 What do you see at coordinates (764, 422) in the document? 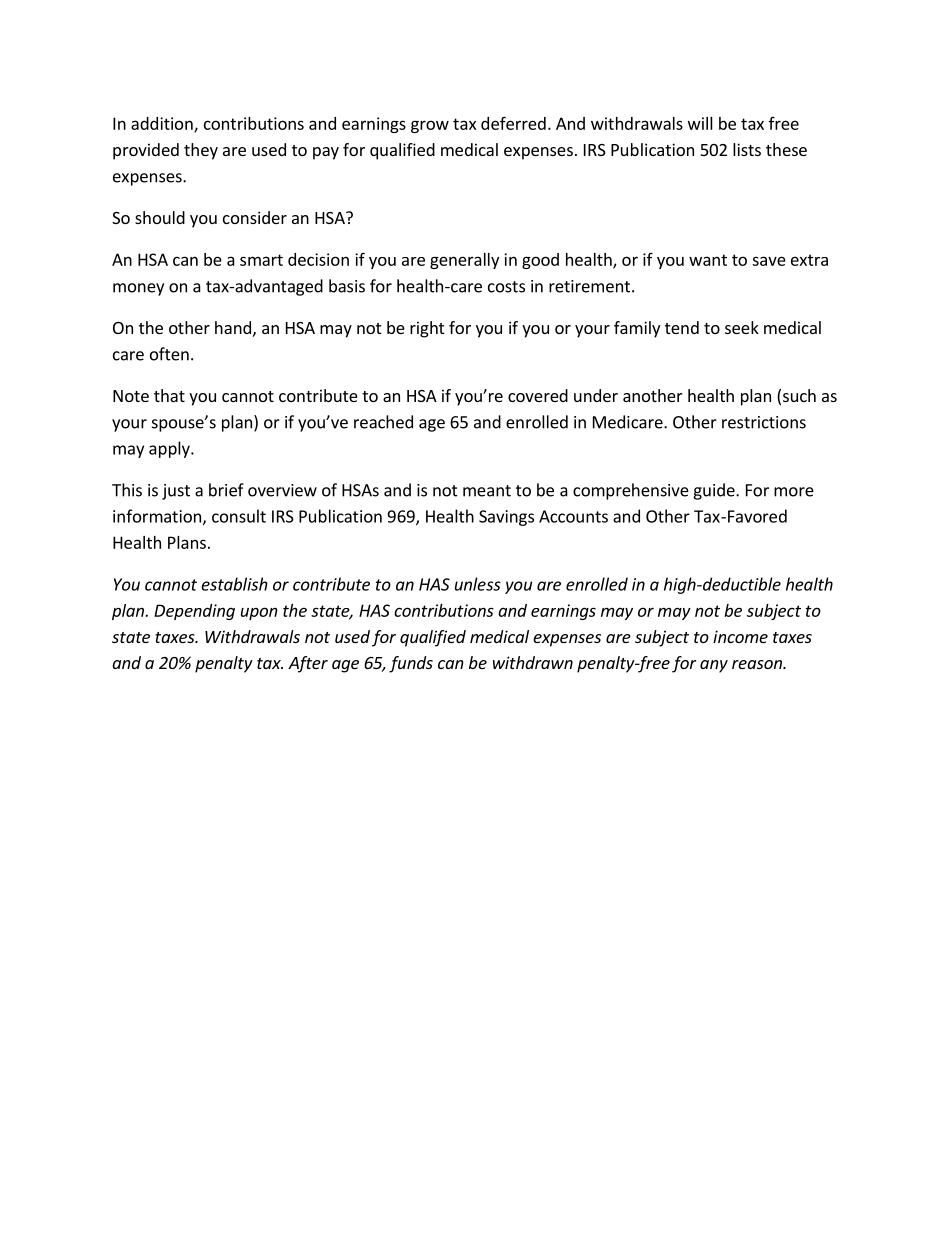
I see `restrictions` at bounding box center [764, 422].
